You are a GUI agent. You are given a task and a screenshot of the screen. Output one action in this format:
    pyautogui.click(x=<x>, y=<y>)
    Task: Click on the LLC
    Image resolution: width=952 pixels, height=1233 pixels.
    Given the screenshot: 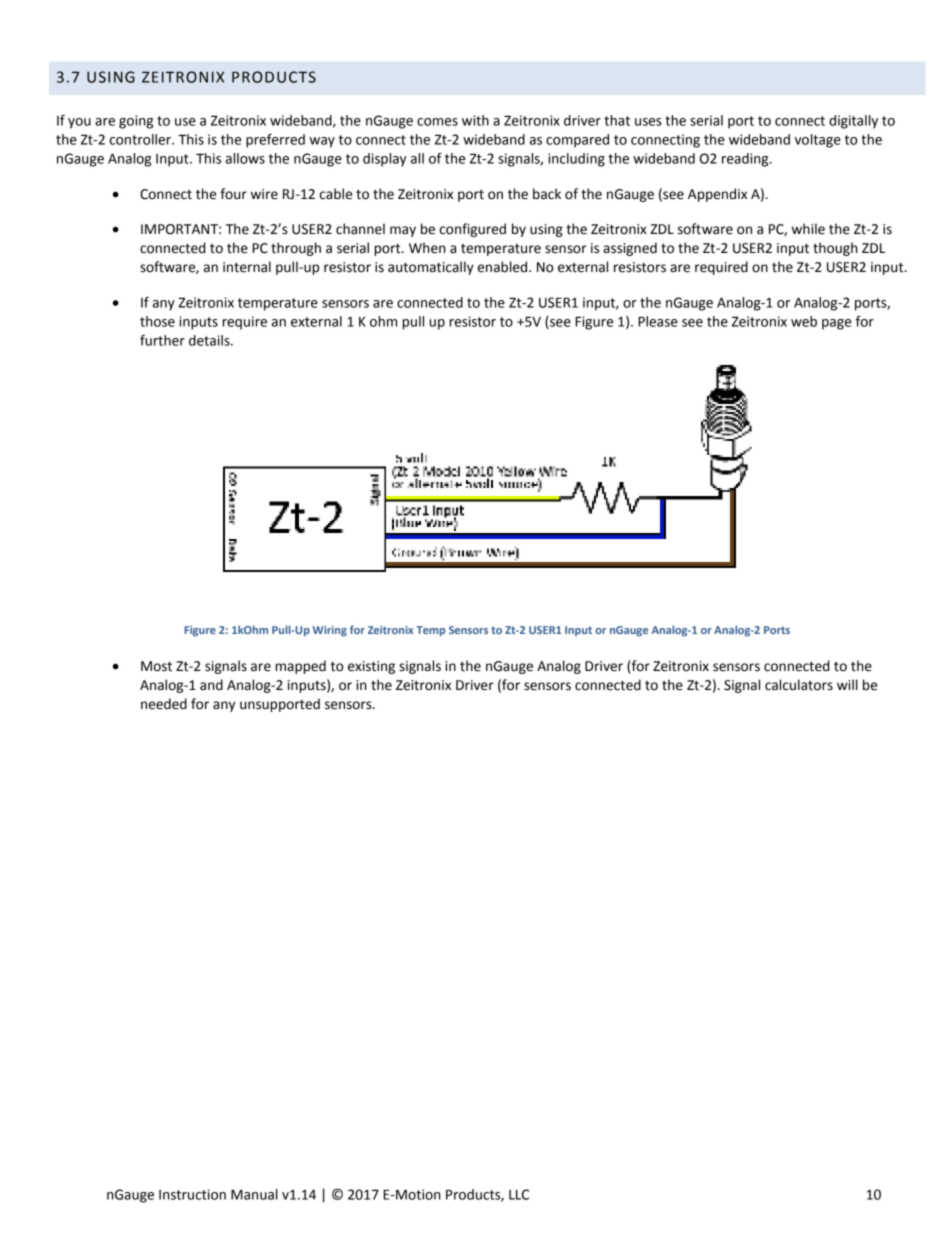 What is the action you would take?
    pyautogui.click(x=519, y=1194)
